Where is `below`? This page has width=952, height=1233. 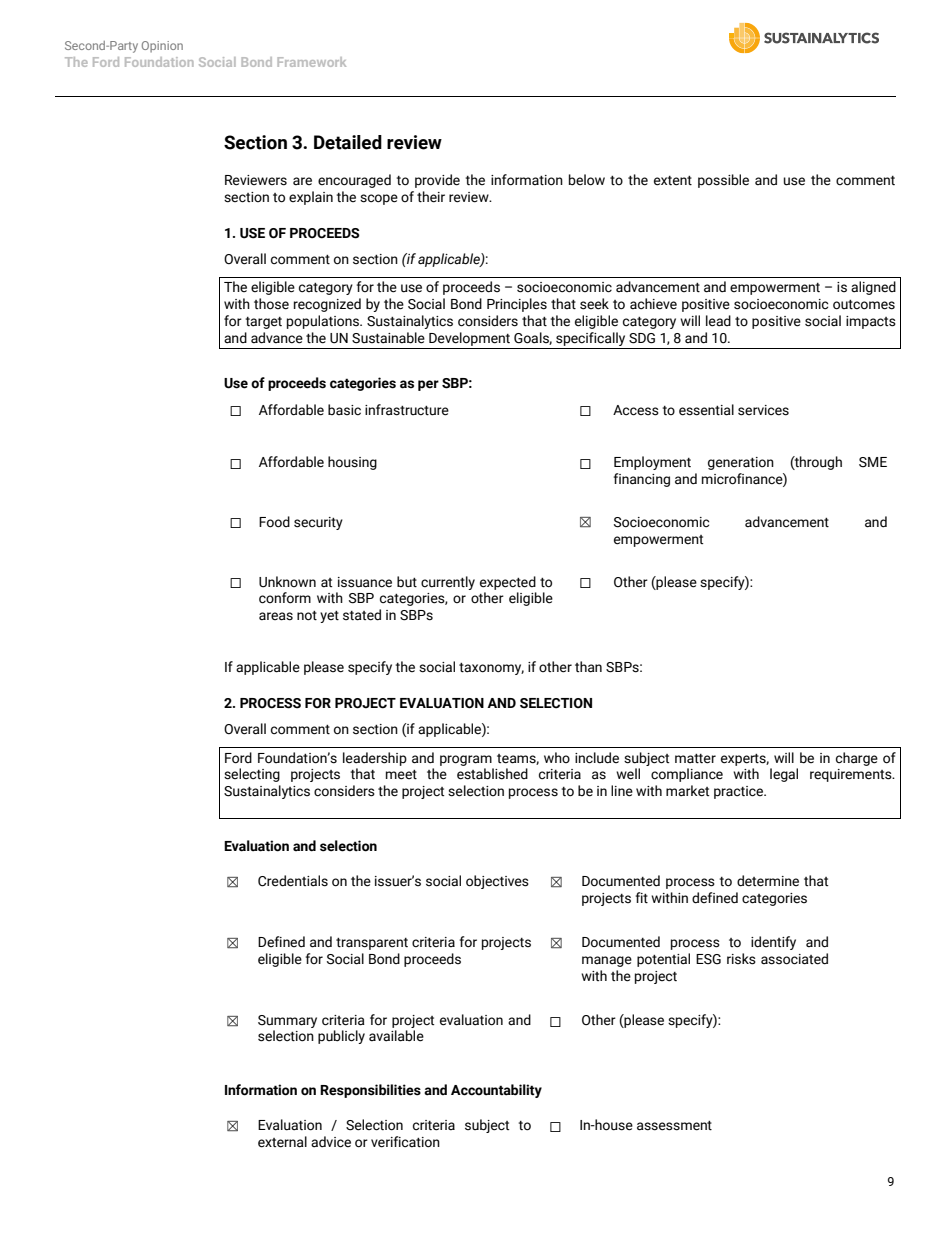 below is located at coordinates (587, 180).
